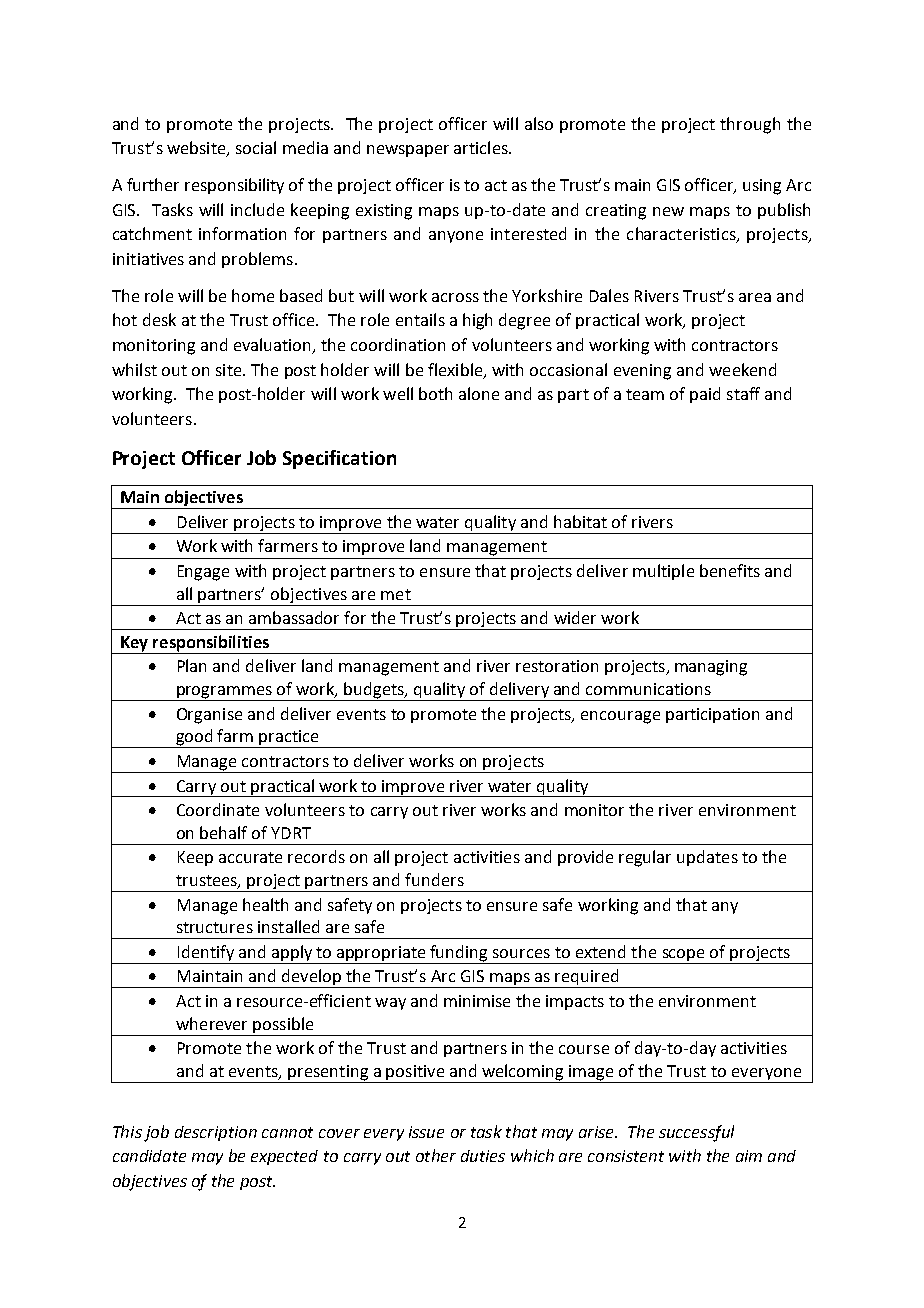 The height and width of the screenshot is (1308, 924). Describe the element at coordinates (434, 879) in the screenshot. I see `funders` at that location.
